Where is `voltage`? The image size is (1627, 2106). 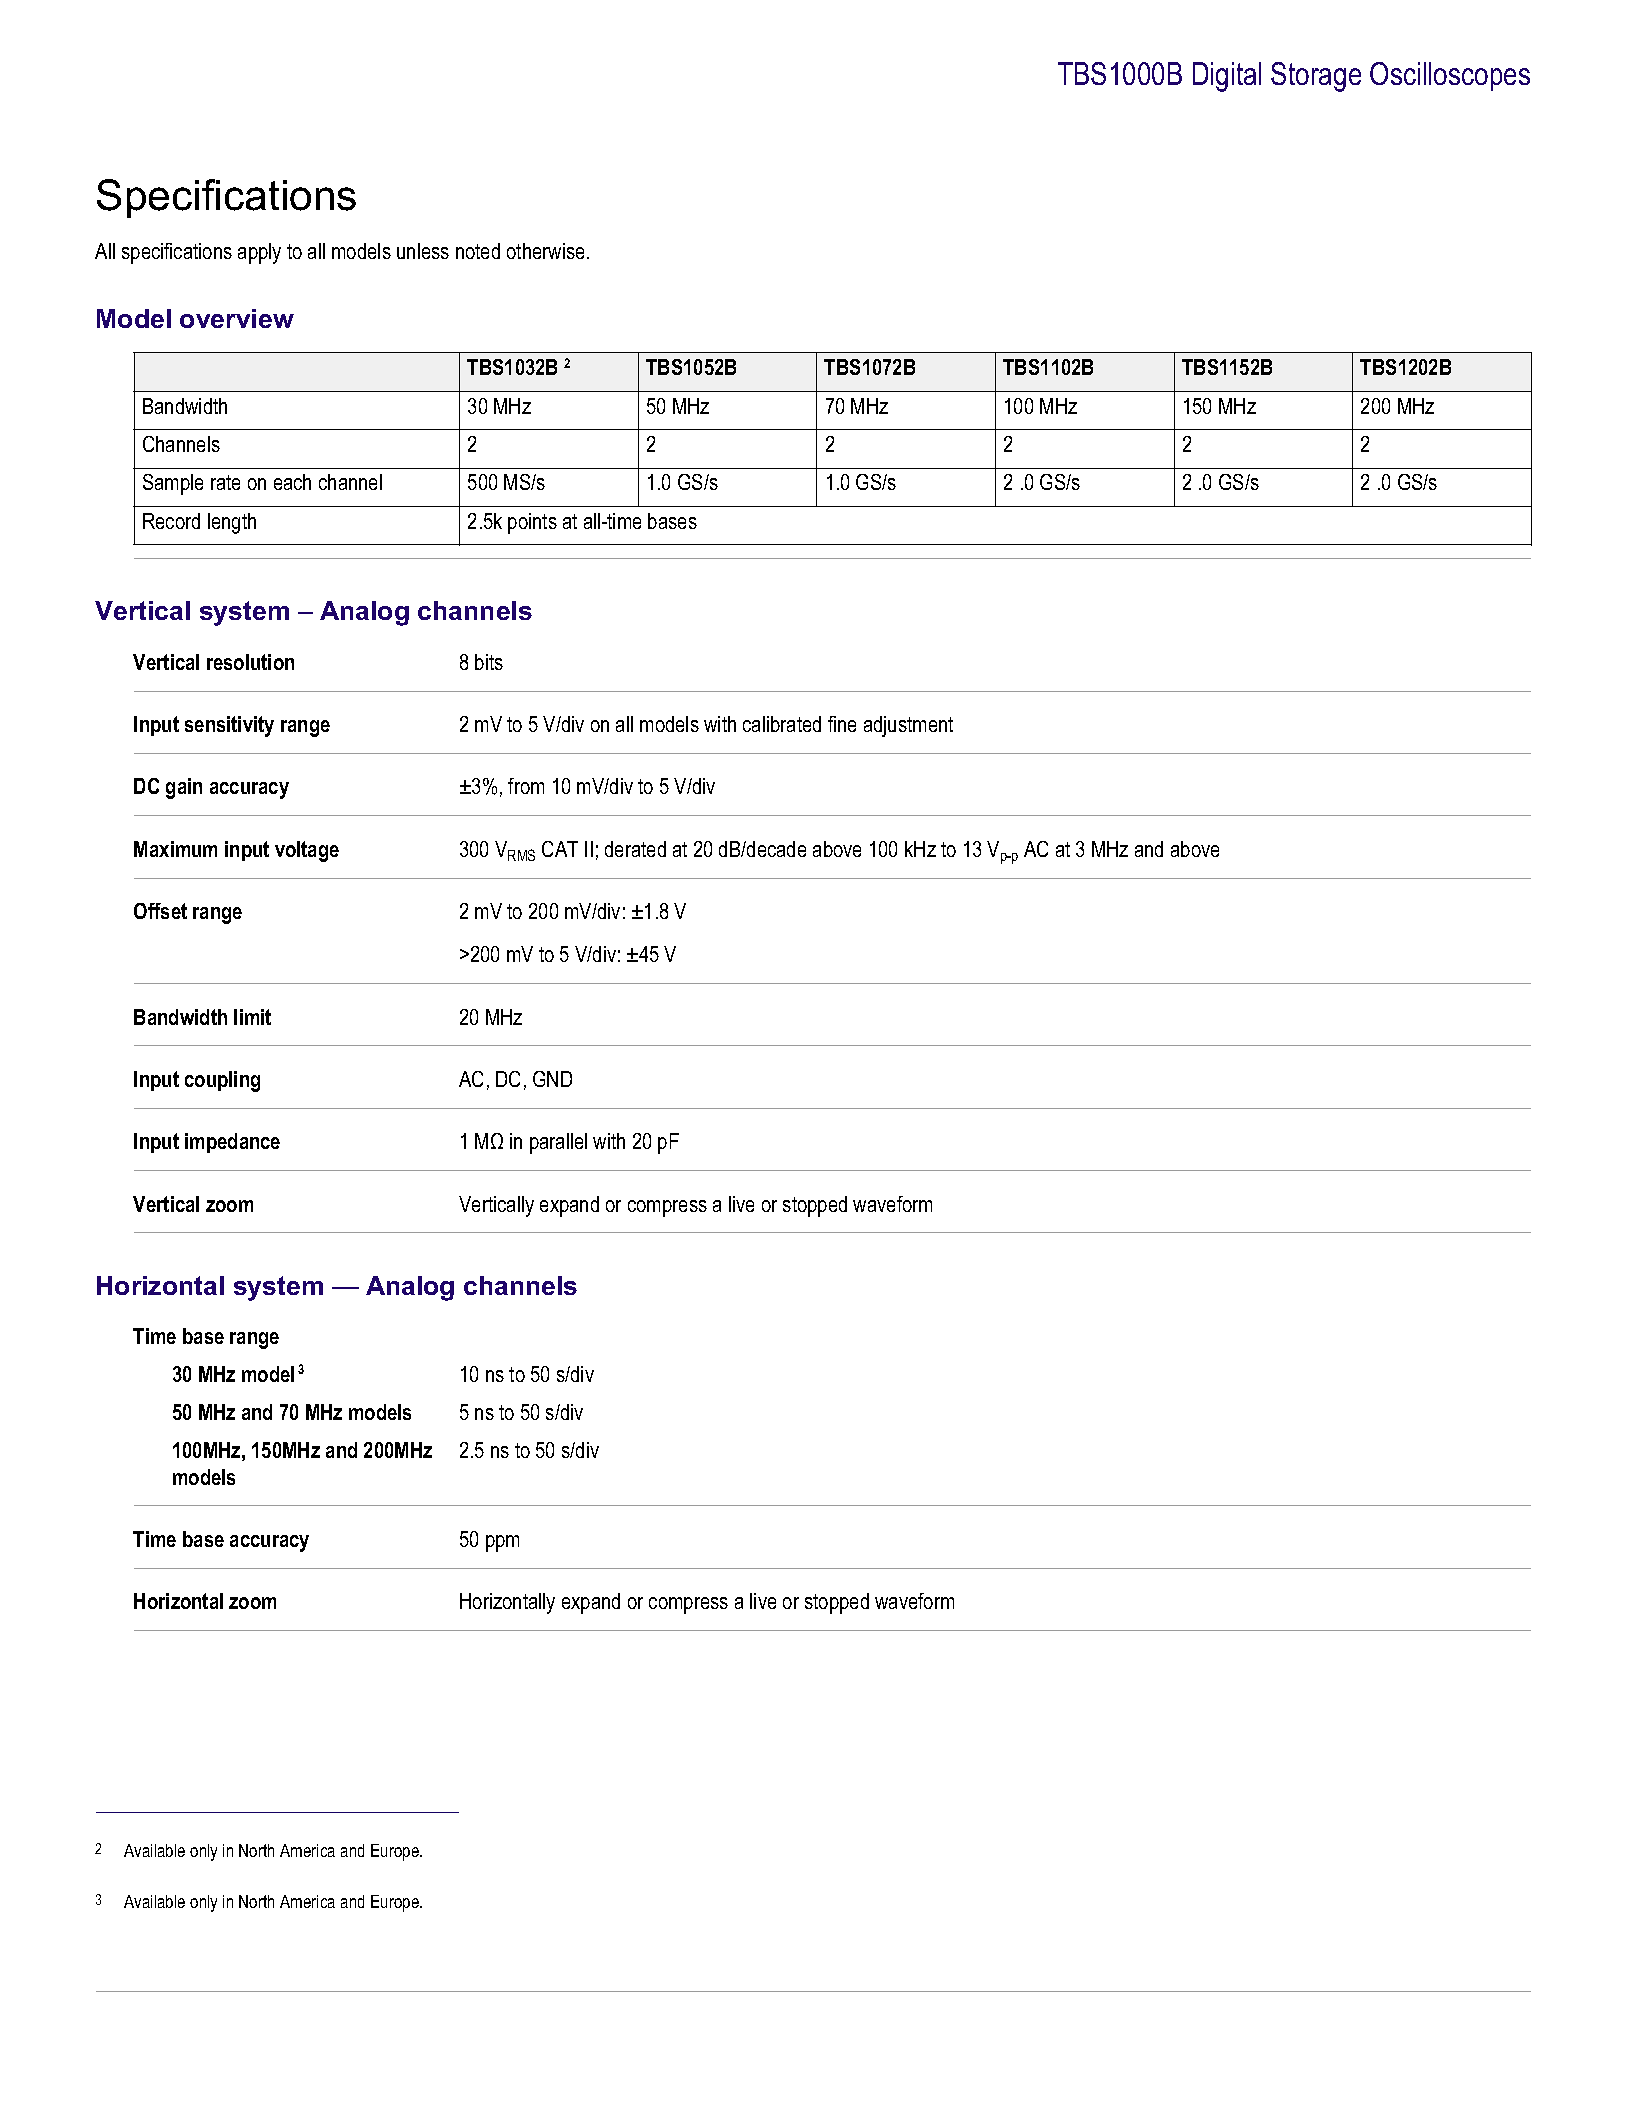 voltage is located at coordinates (307, 851).
